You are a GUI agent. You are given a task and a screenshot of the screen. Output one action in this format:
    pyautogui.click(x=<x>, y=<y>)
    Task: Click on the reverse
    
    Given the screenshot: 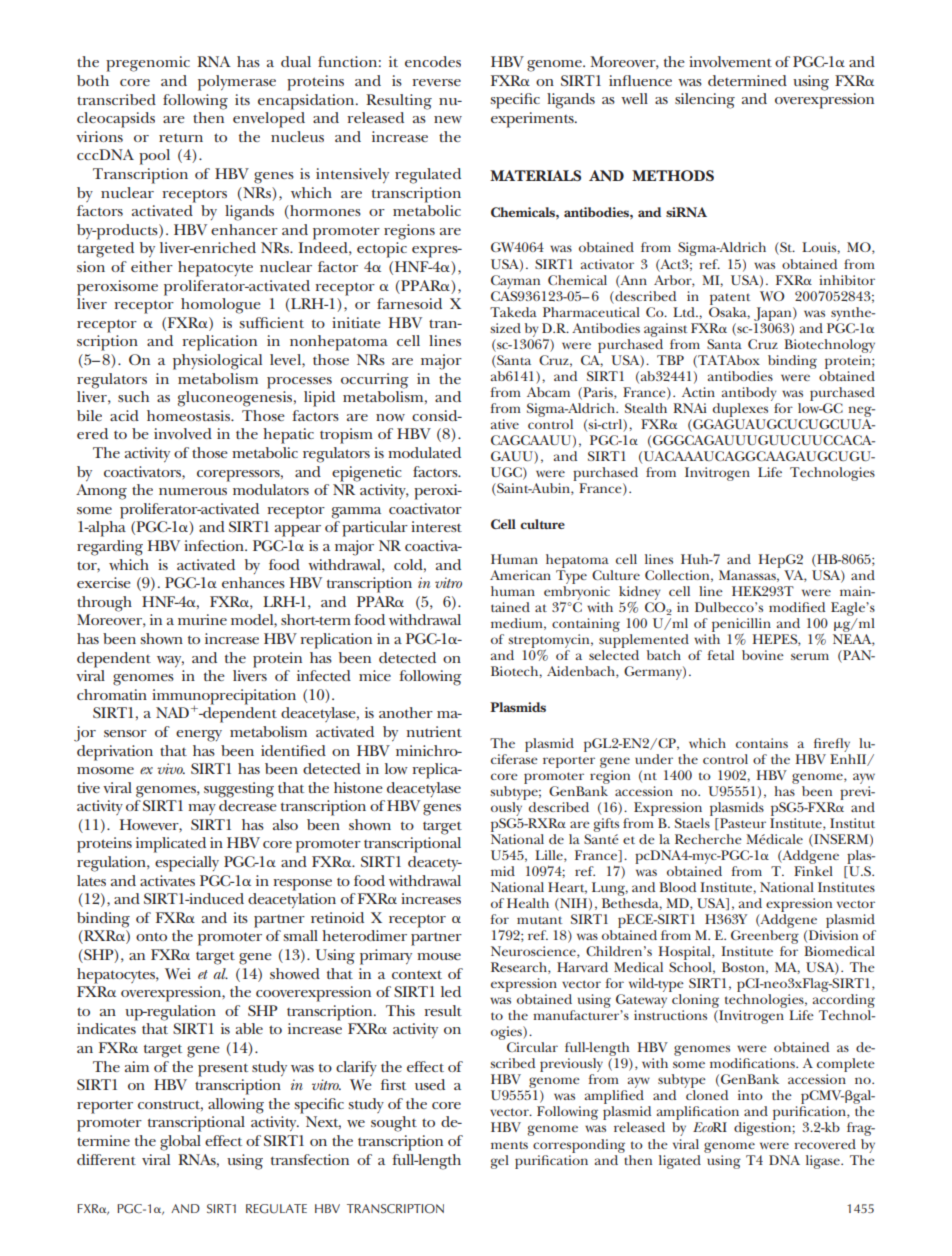 What is the action you would take?
    pyautogui.click(x=436, y=82)
